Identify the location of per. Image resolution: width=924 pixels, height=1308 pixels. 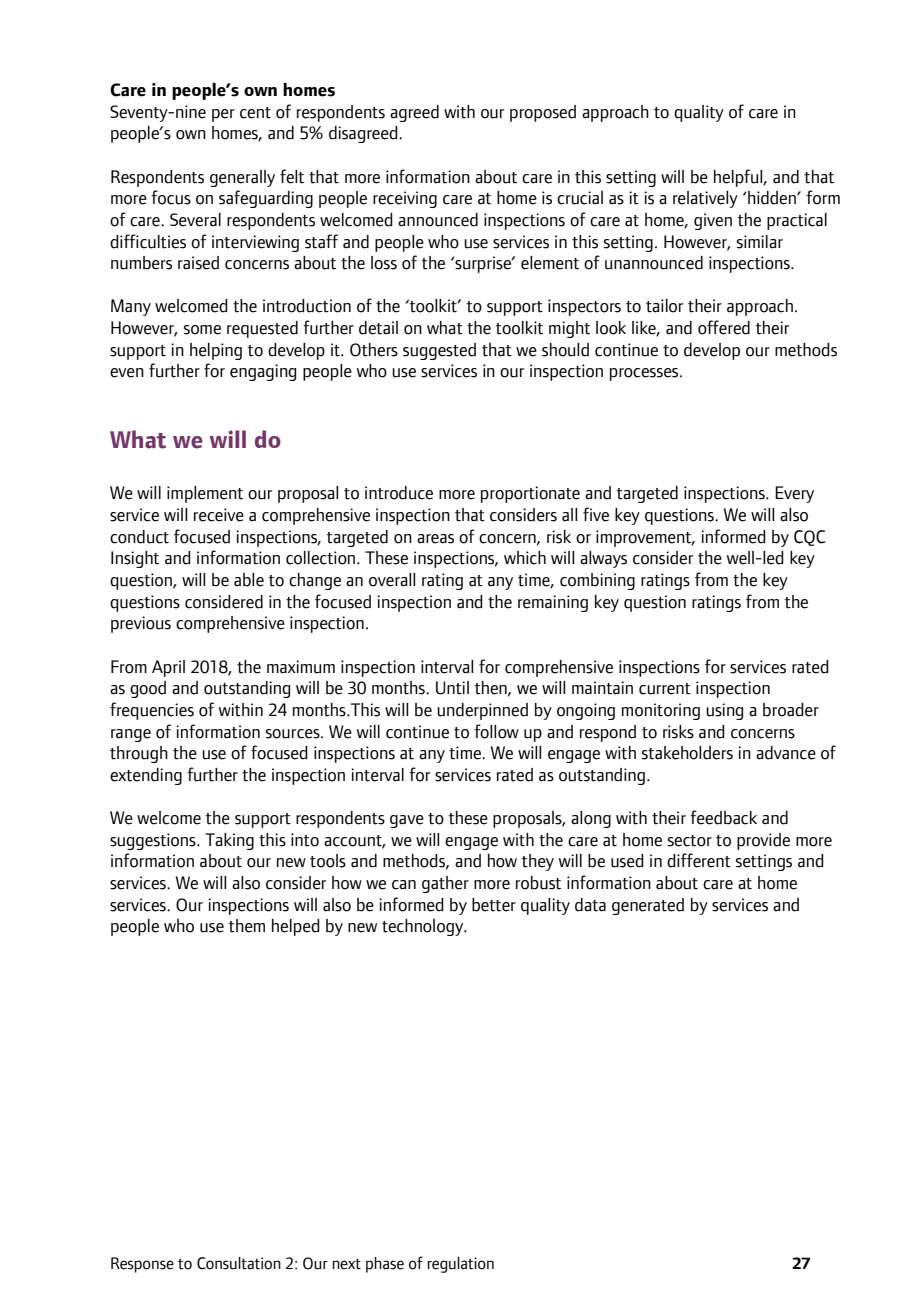
(223, 115).
